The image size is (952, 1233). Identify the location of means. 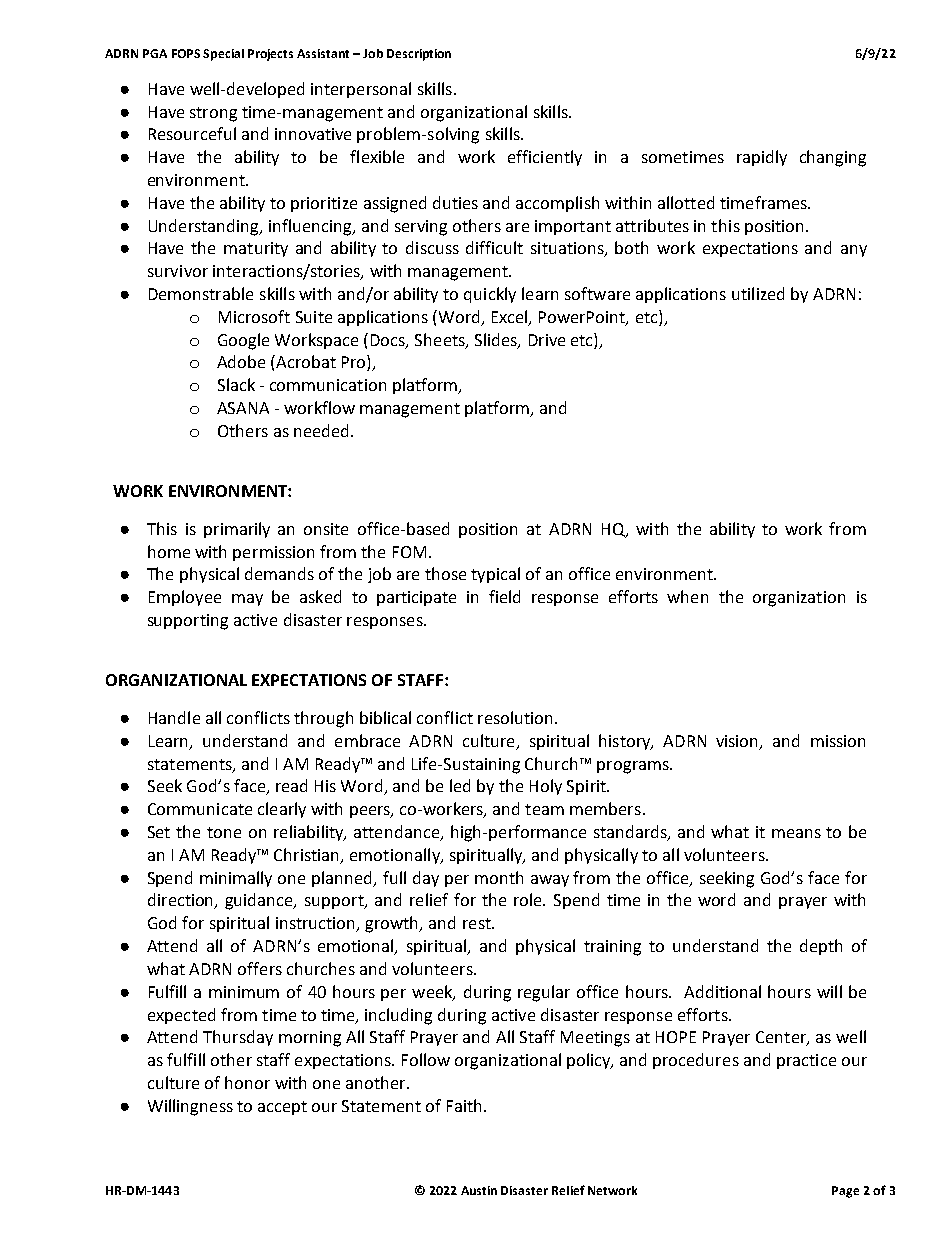
(796, 833).
